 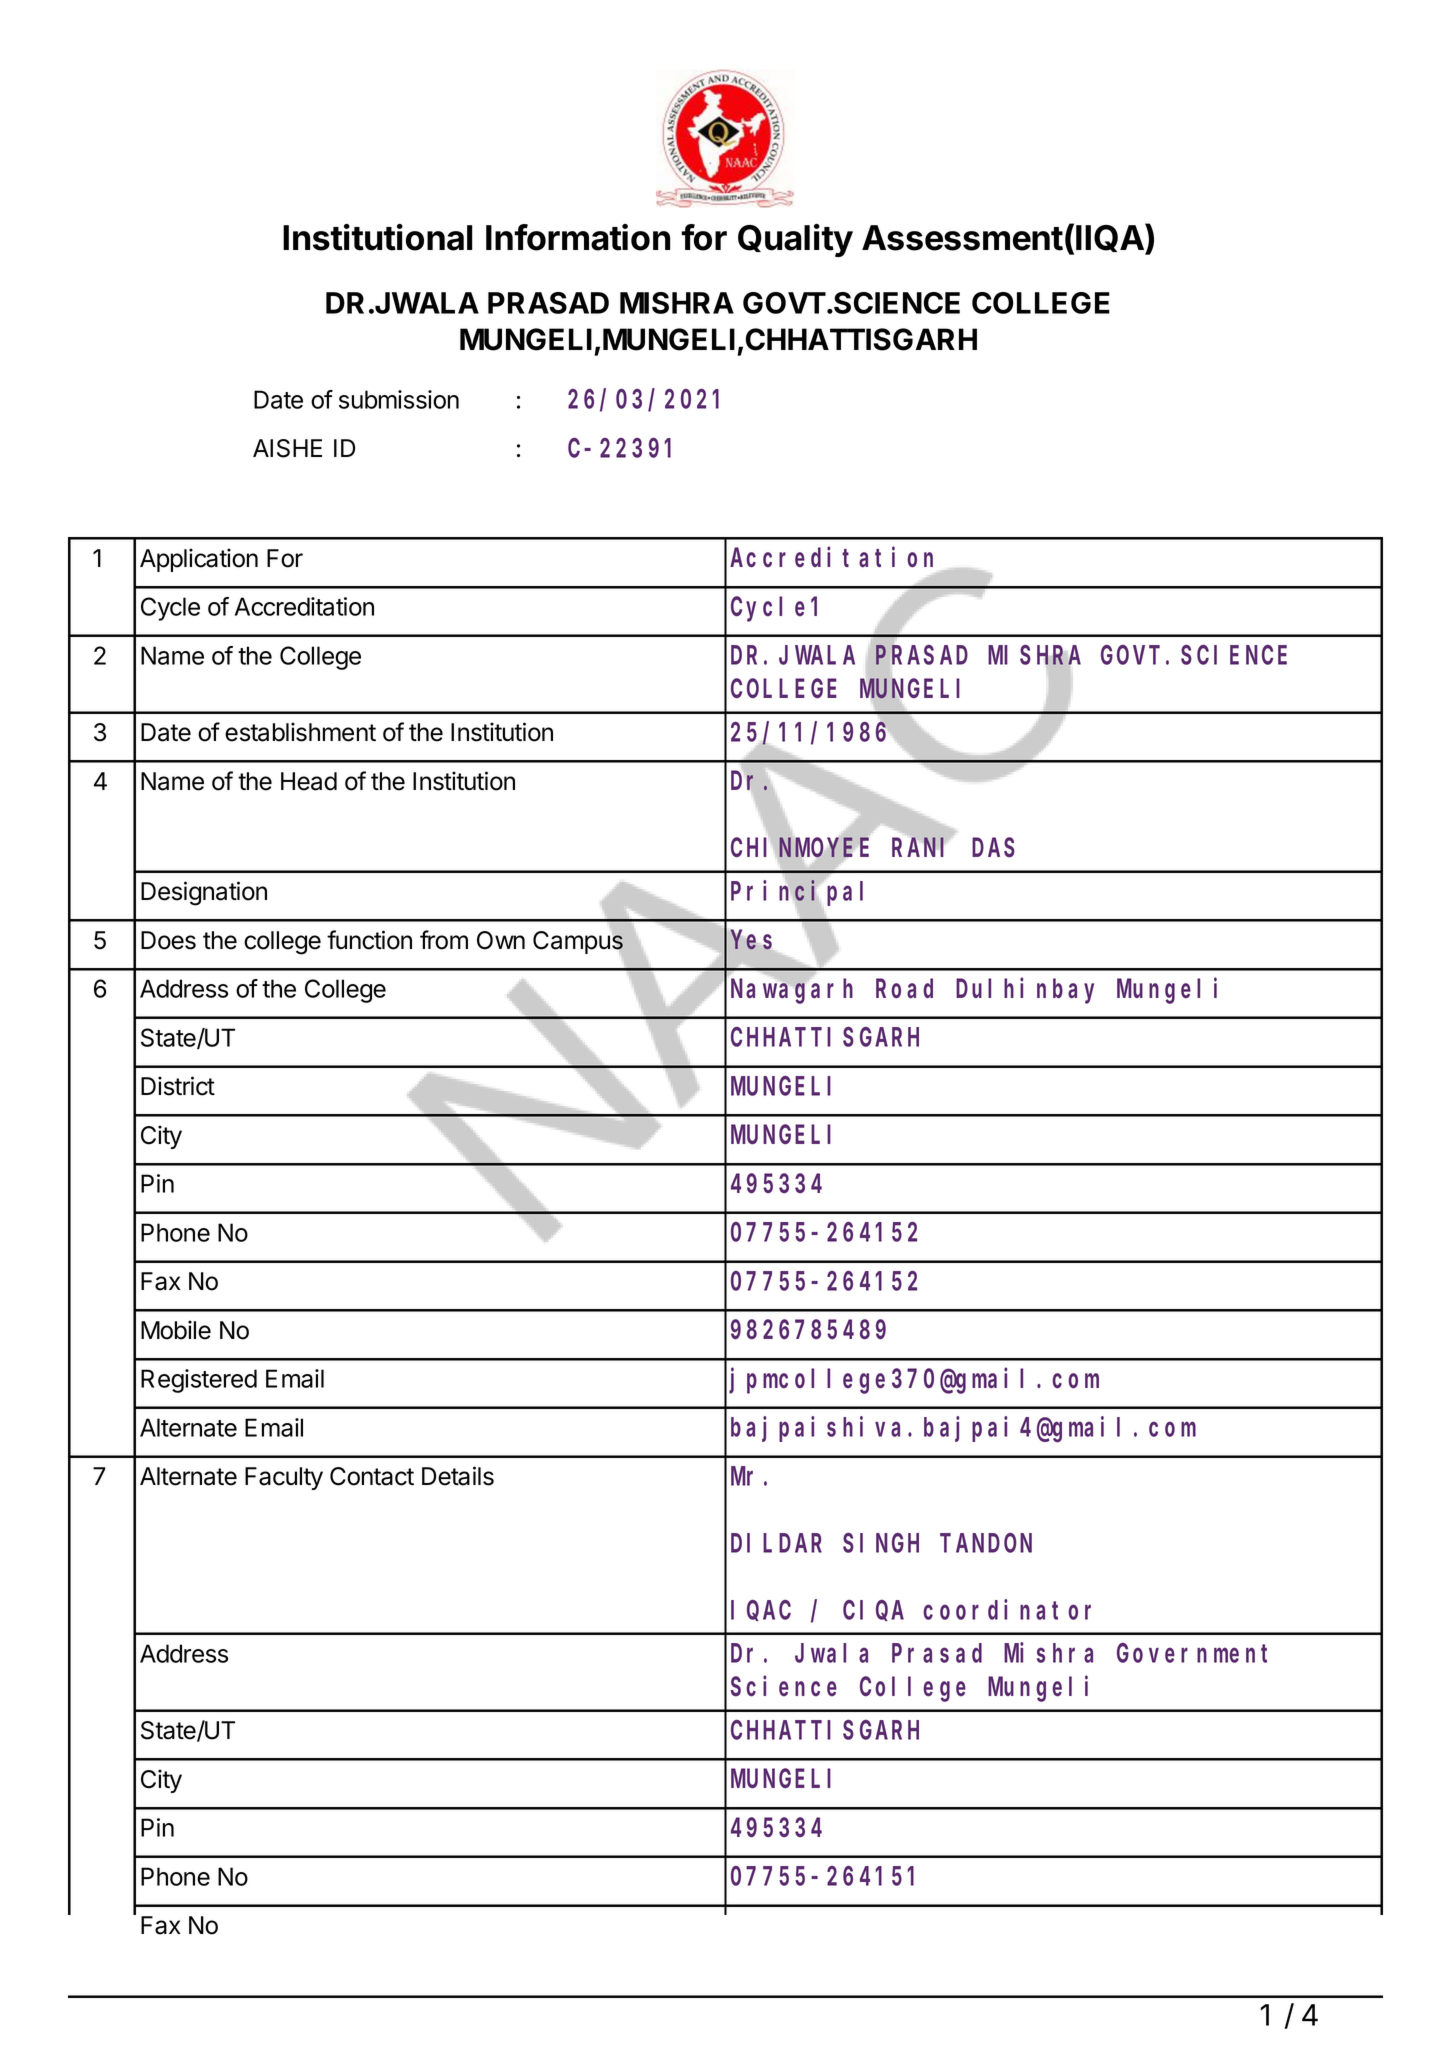 I want to click on Information, so click(x=578, y=237).
